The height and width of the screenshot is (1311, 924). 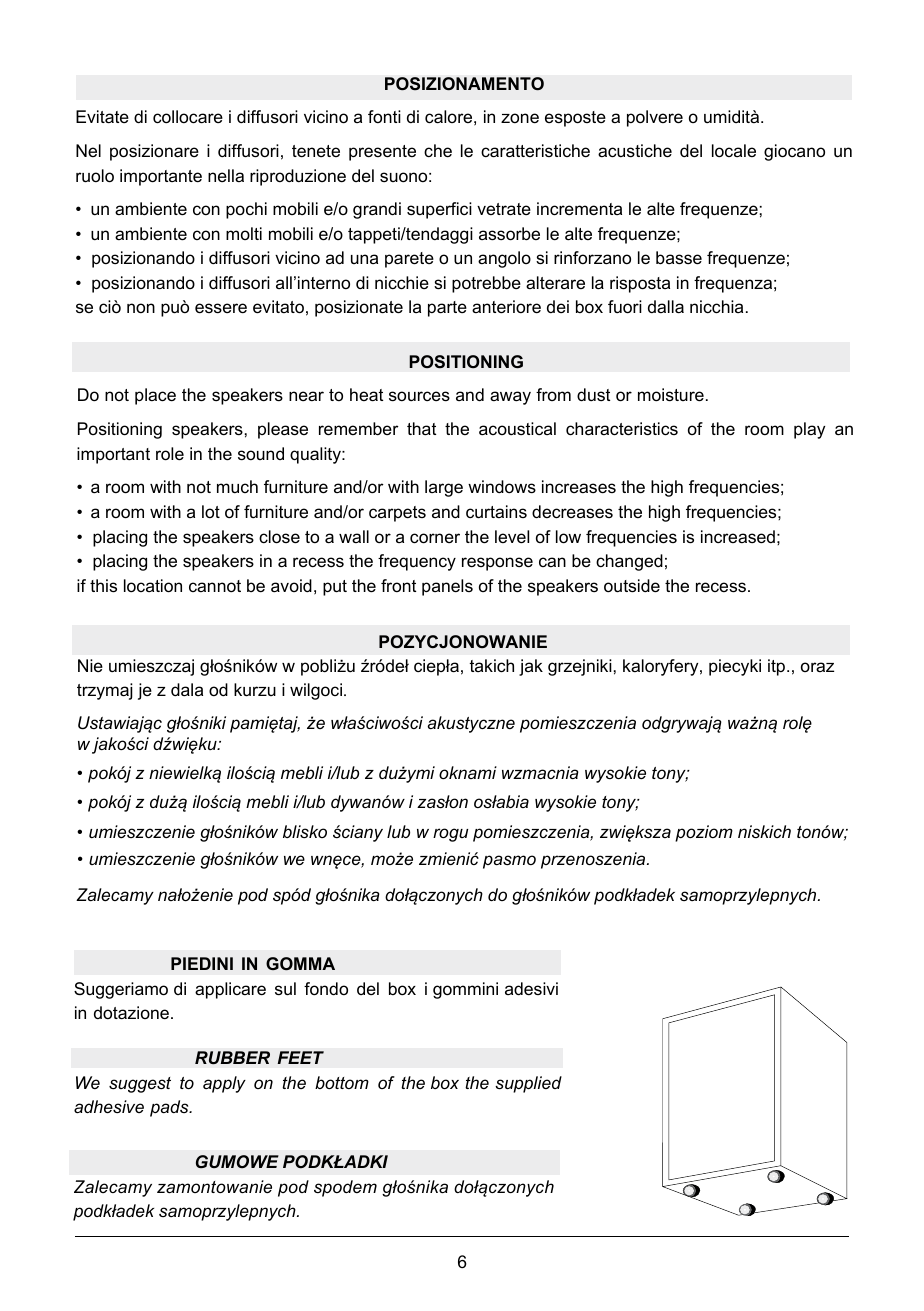 What do you see at coordinates (224, 1084) in the screenshot?
I see `apply` at bounding box center [224, 1084].
